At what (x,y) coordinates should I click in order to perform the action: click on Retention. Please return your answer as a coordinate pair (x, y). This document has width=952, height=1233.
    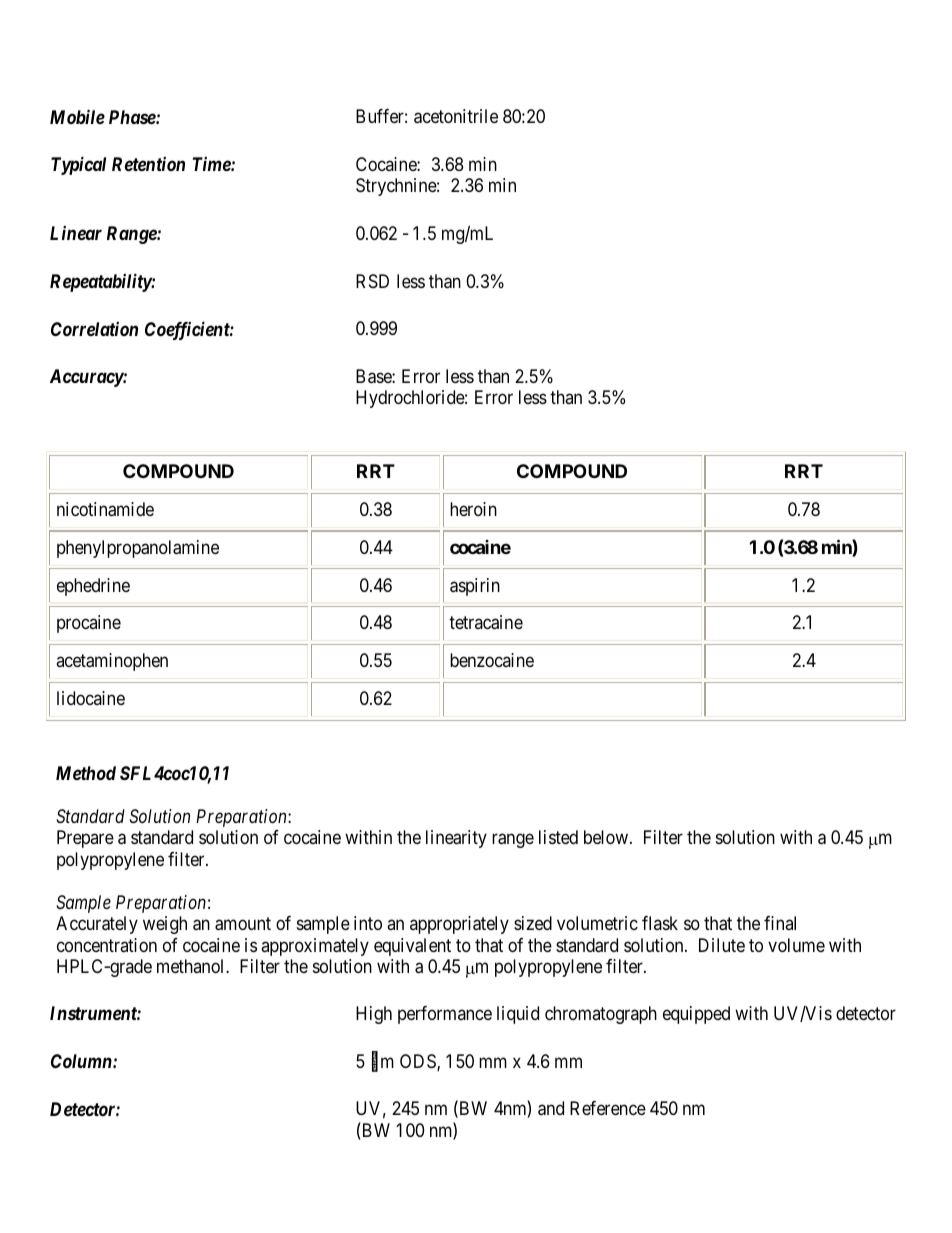
    Looking at the image, I should click on (148, 164).
